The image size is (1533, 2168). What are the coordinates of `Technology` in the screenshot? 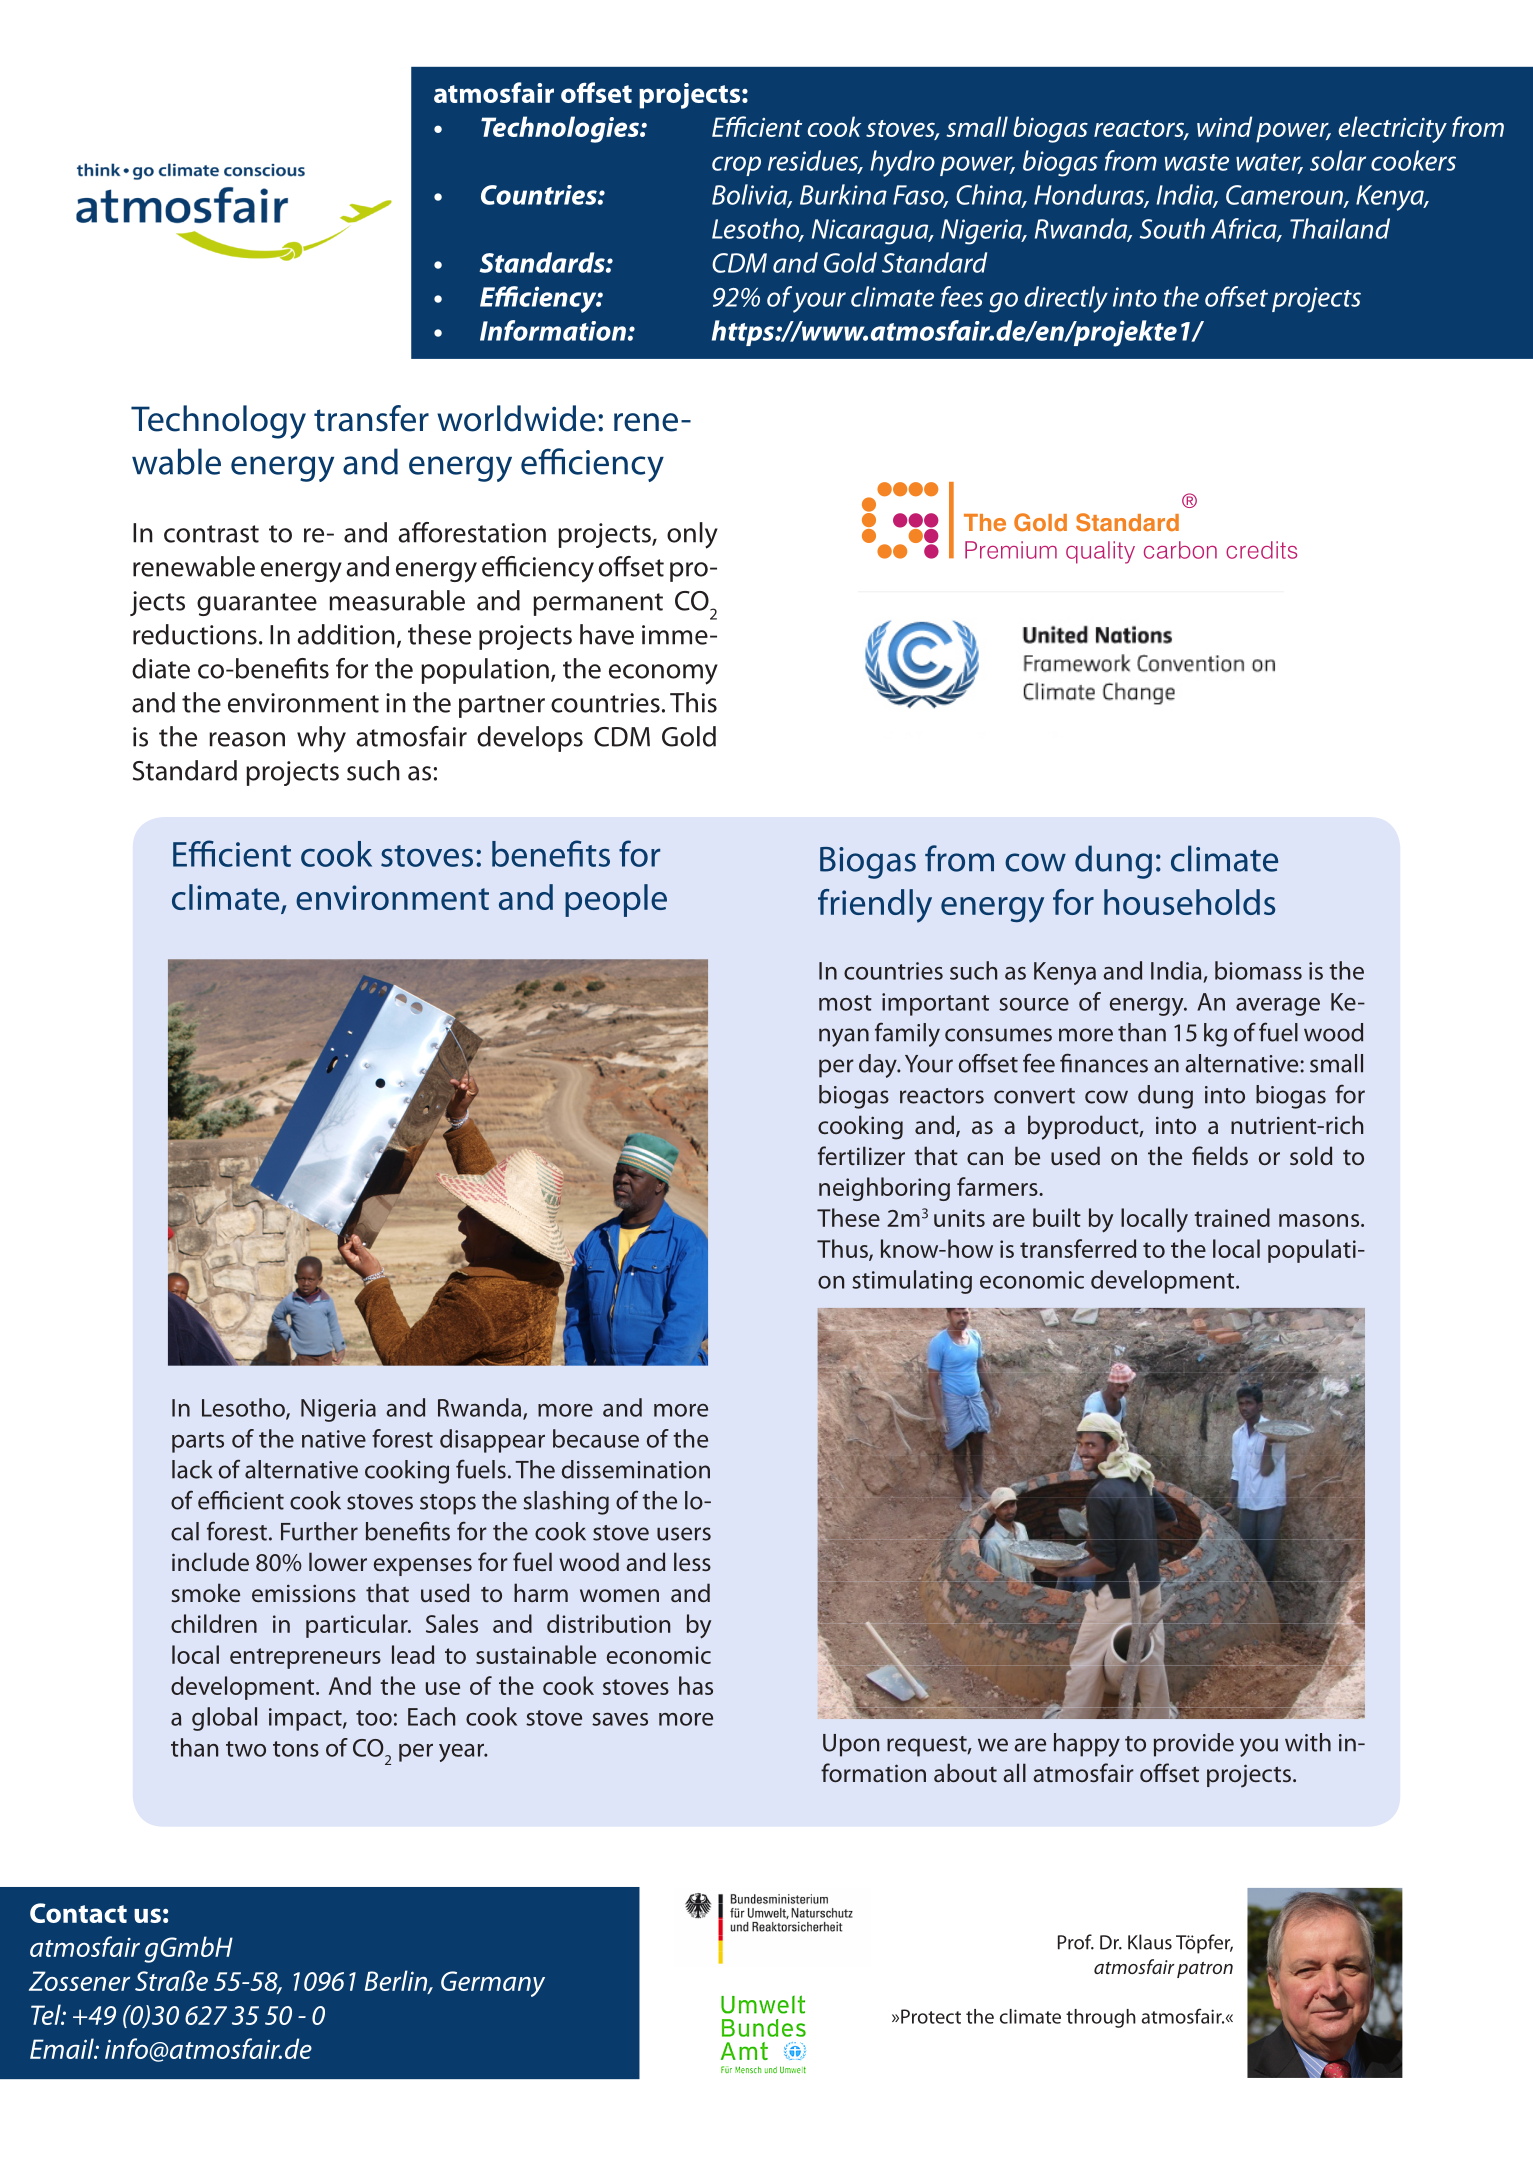 It's located at (218, 422).
